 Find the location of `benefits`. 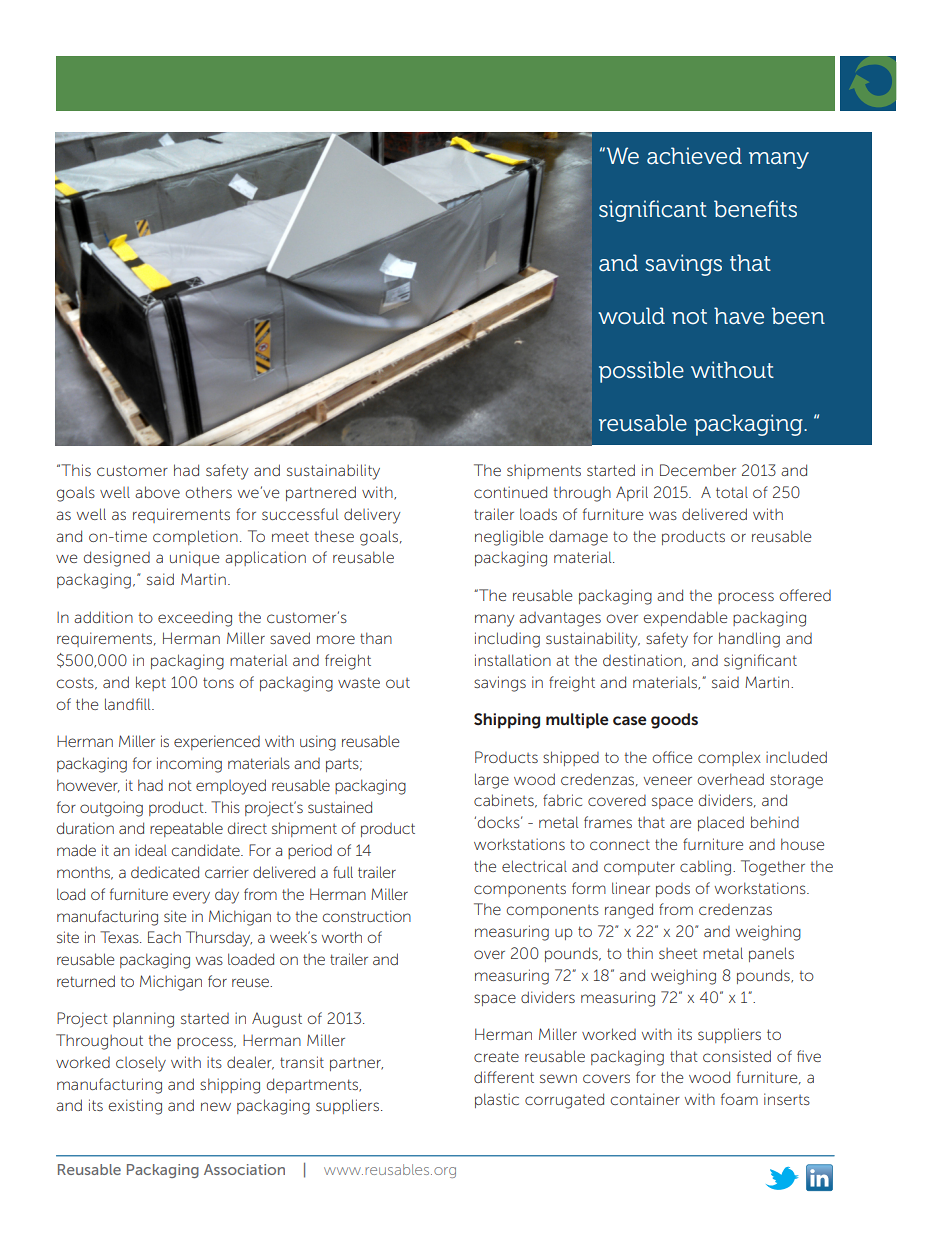

benefits is located at coordinates (755, 209).
